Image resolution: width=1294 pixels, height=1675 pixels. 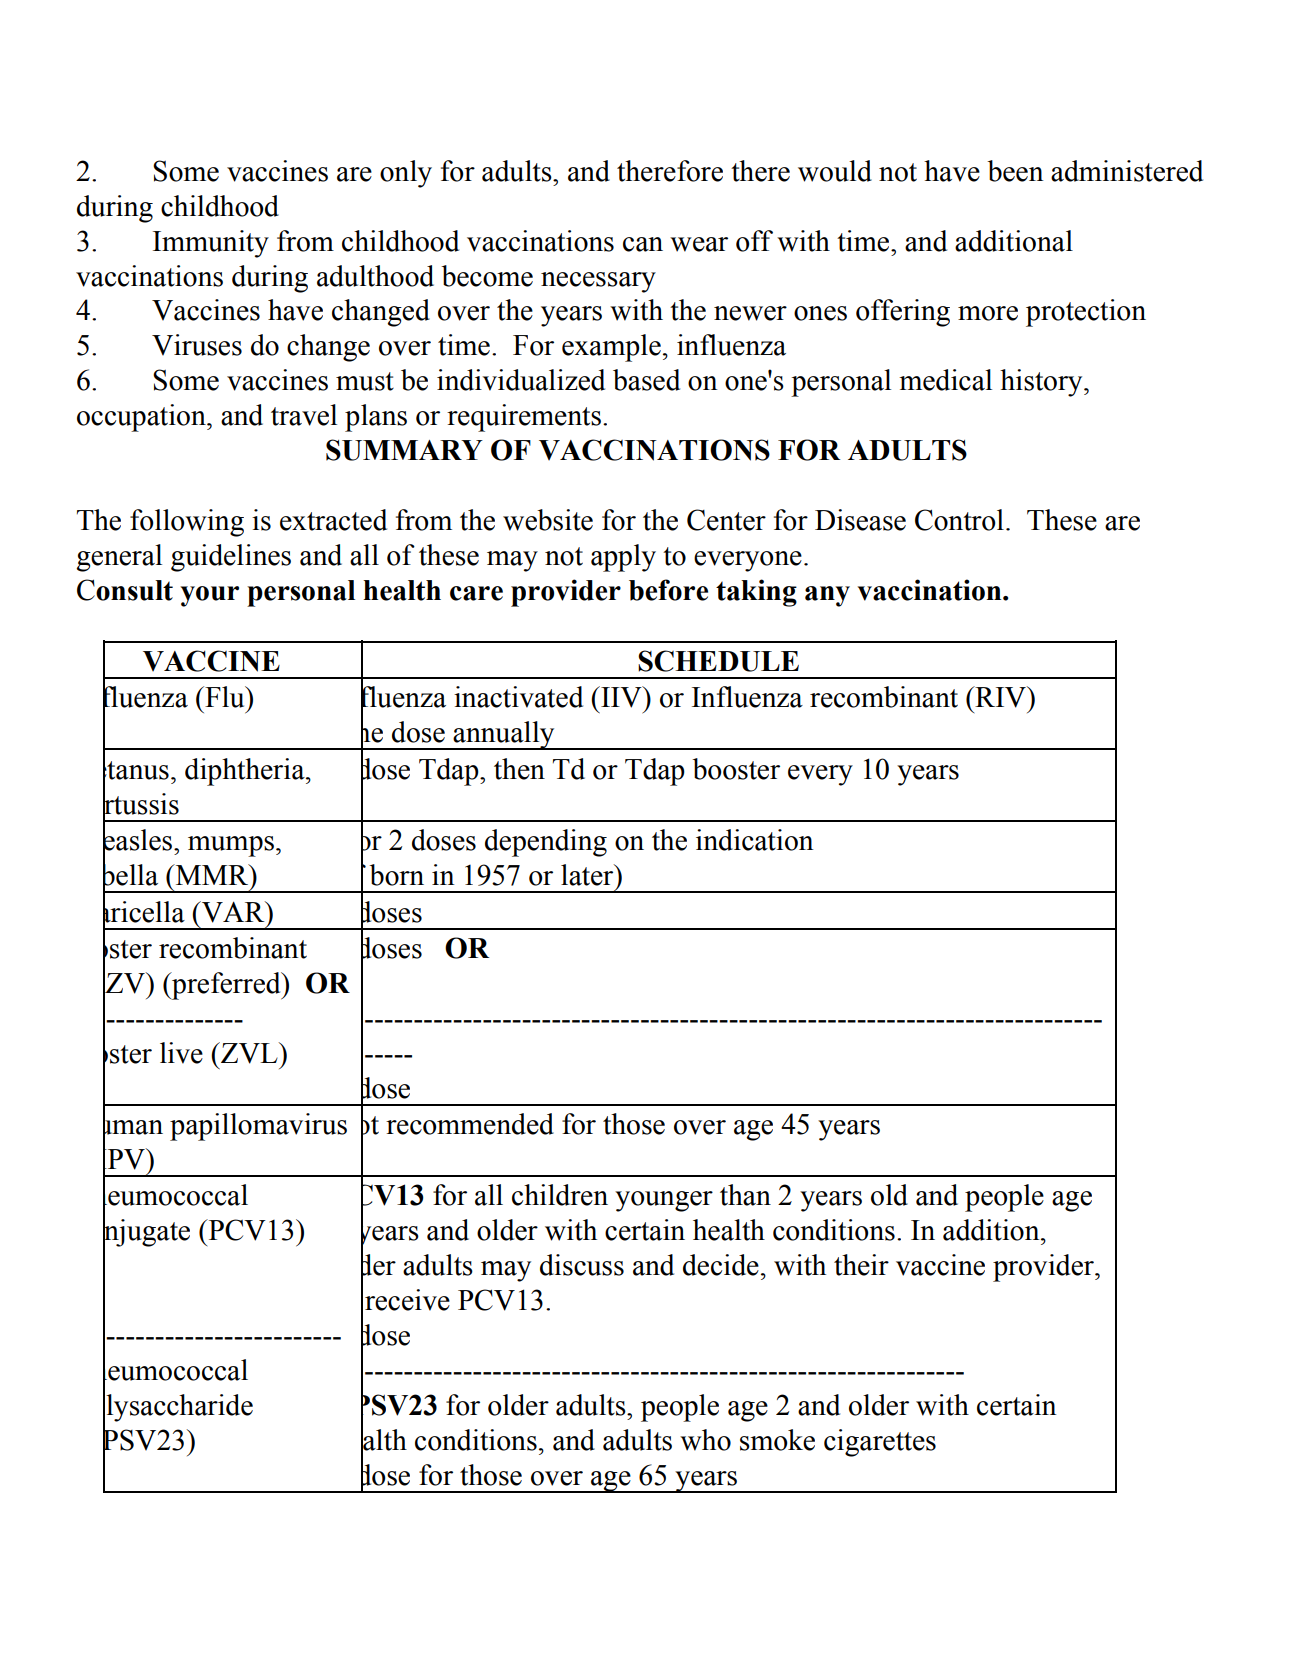 What do you see at coordinates (209, 596) in the screenshot?
I see `your` at bounding box center [209, 596].
